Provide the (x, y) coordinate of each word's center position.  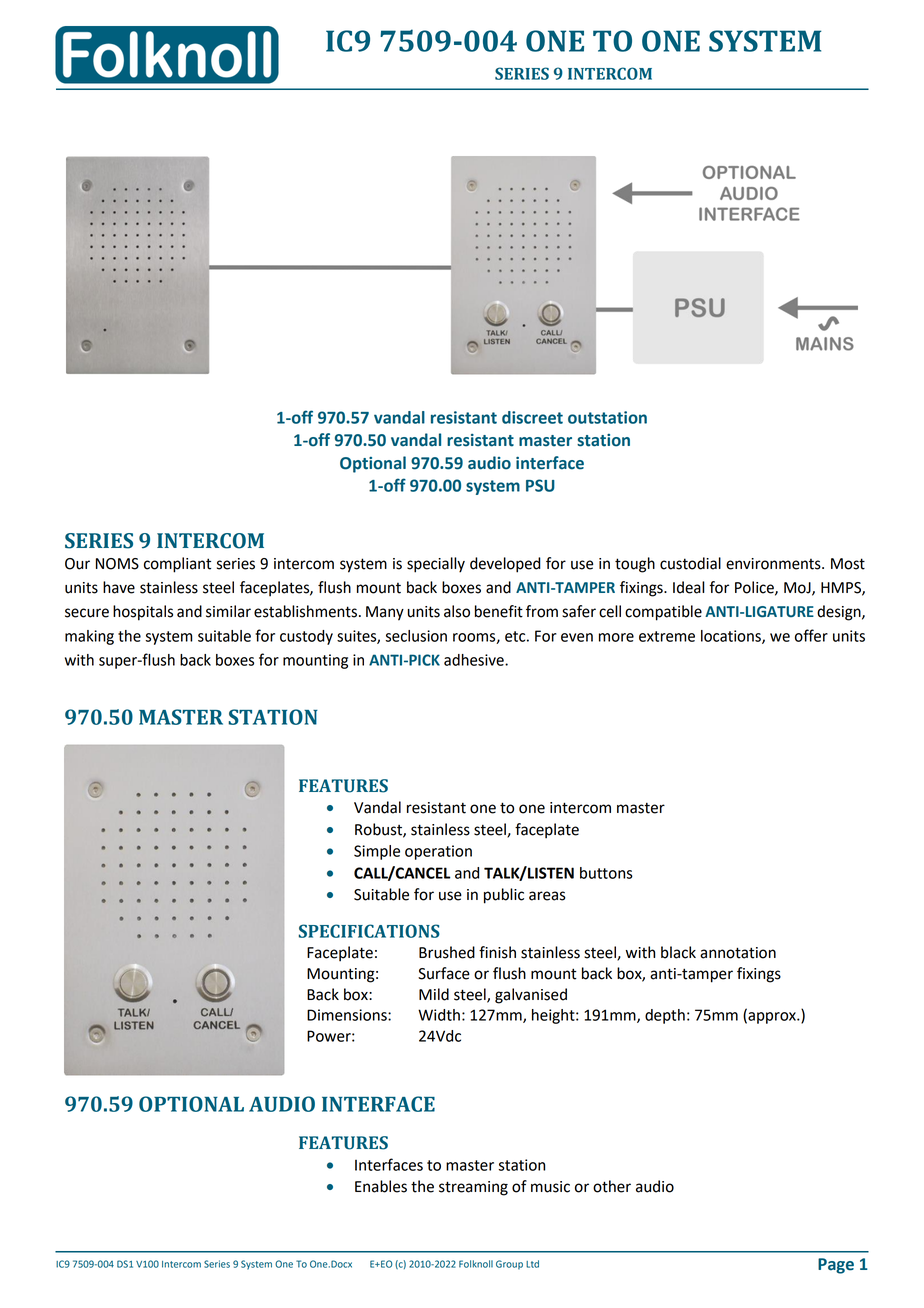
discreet (532, 417)
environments (774, 564)
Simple (377, 852)
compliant (177, 565)
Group (509, 1265)
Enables (381, 1186)
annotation (738, 953)
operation (438, 852)
